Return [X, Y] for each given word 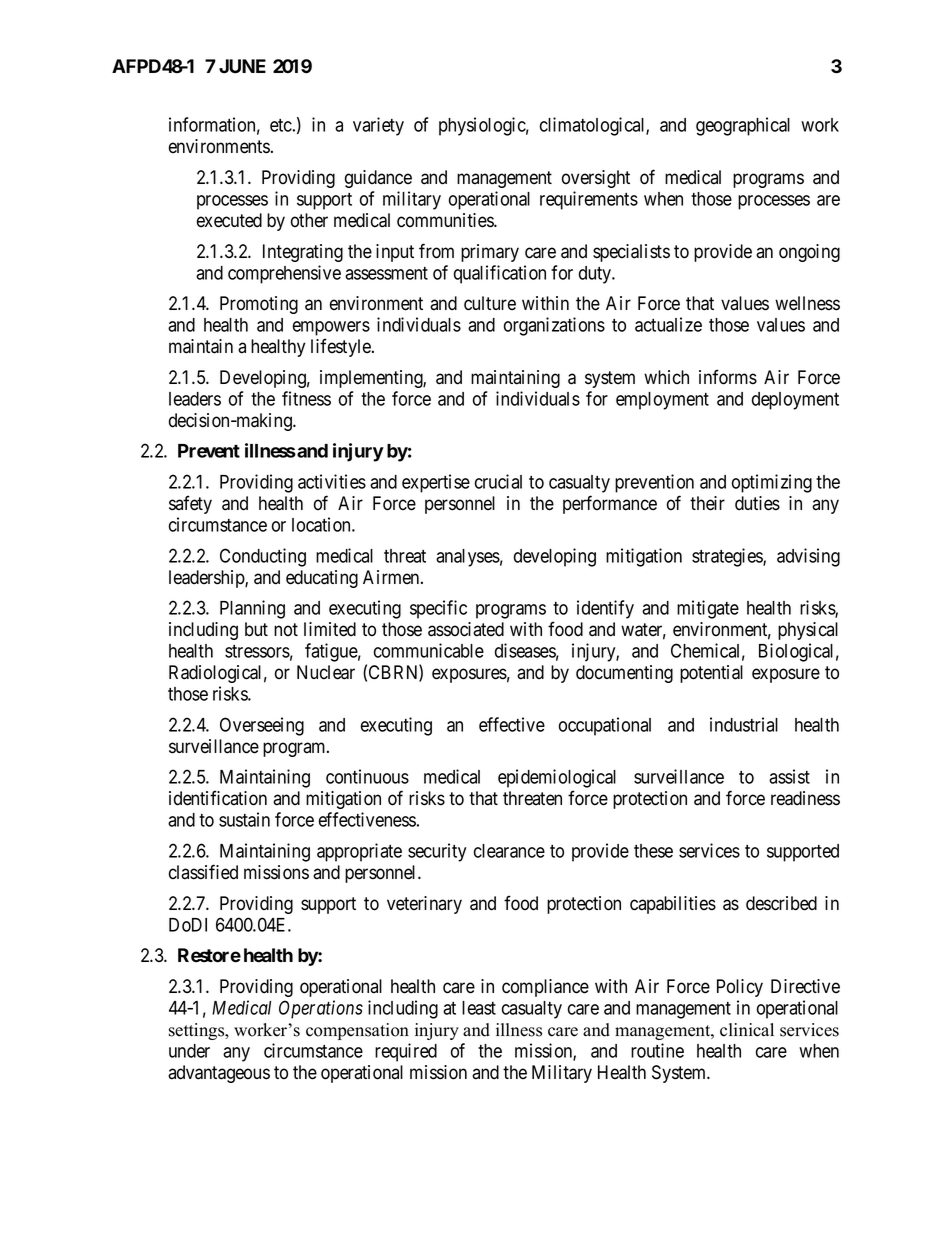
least [479, 1008]
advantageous [219, 1074]
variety [378, 126]
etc [281, 125]
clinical [747, 1030]
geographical [743, 126]
